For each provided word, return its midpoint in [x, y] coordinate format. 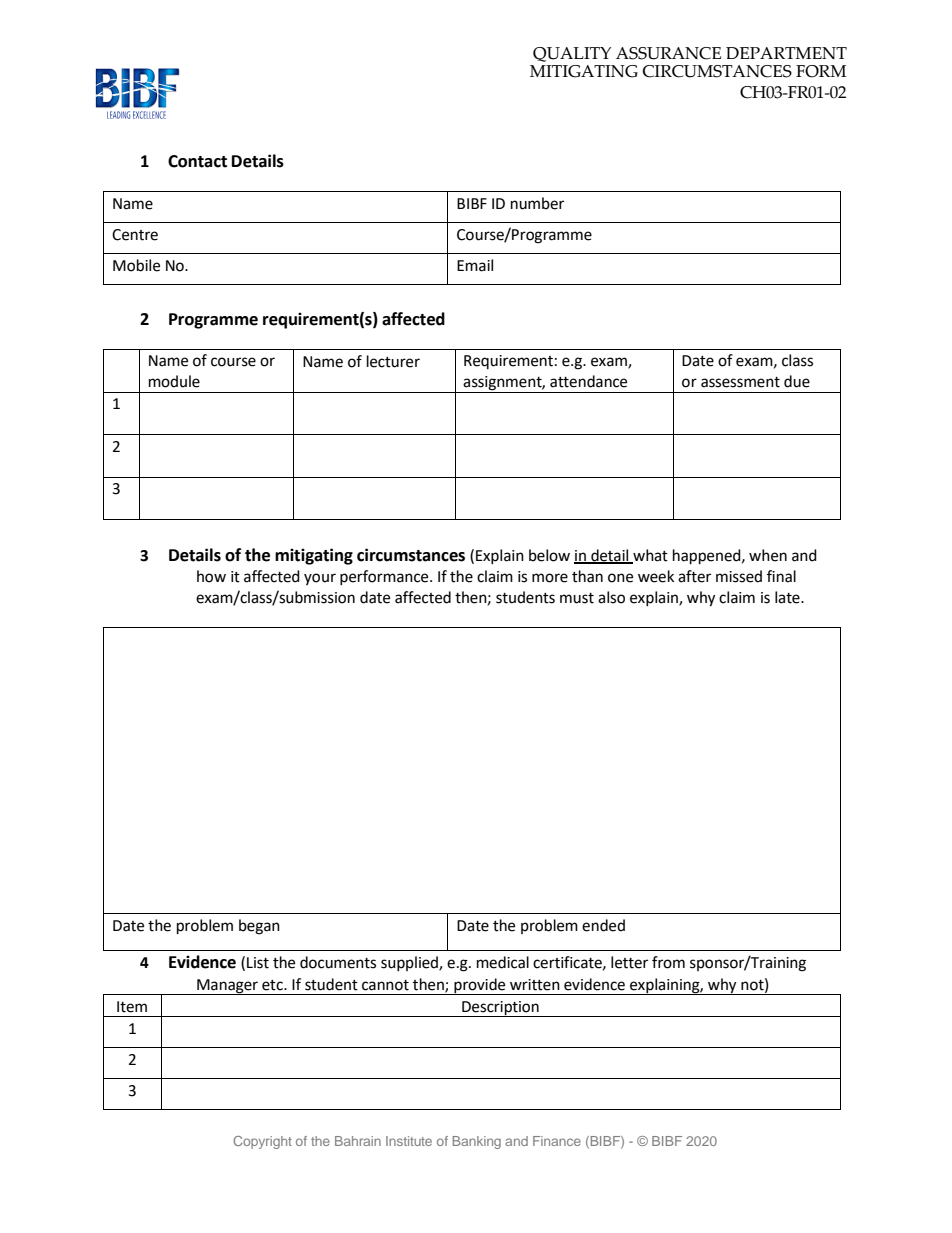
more [550, 578]
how [211, 576]
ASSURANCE [668, 53]
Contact [197, 161]
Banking [477, 1142]
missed [739, 576]
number [537, 203]
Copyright [262, 1142]
